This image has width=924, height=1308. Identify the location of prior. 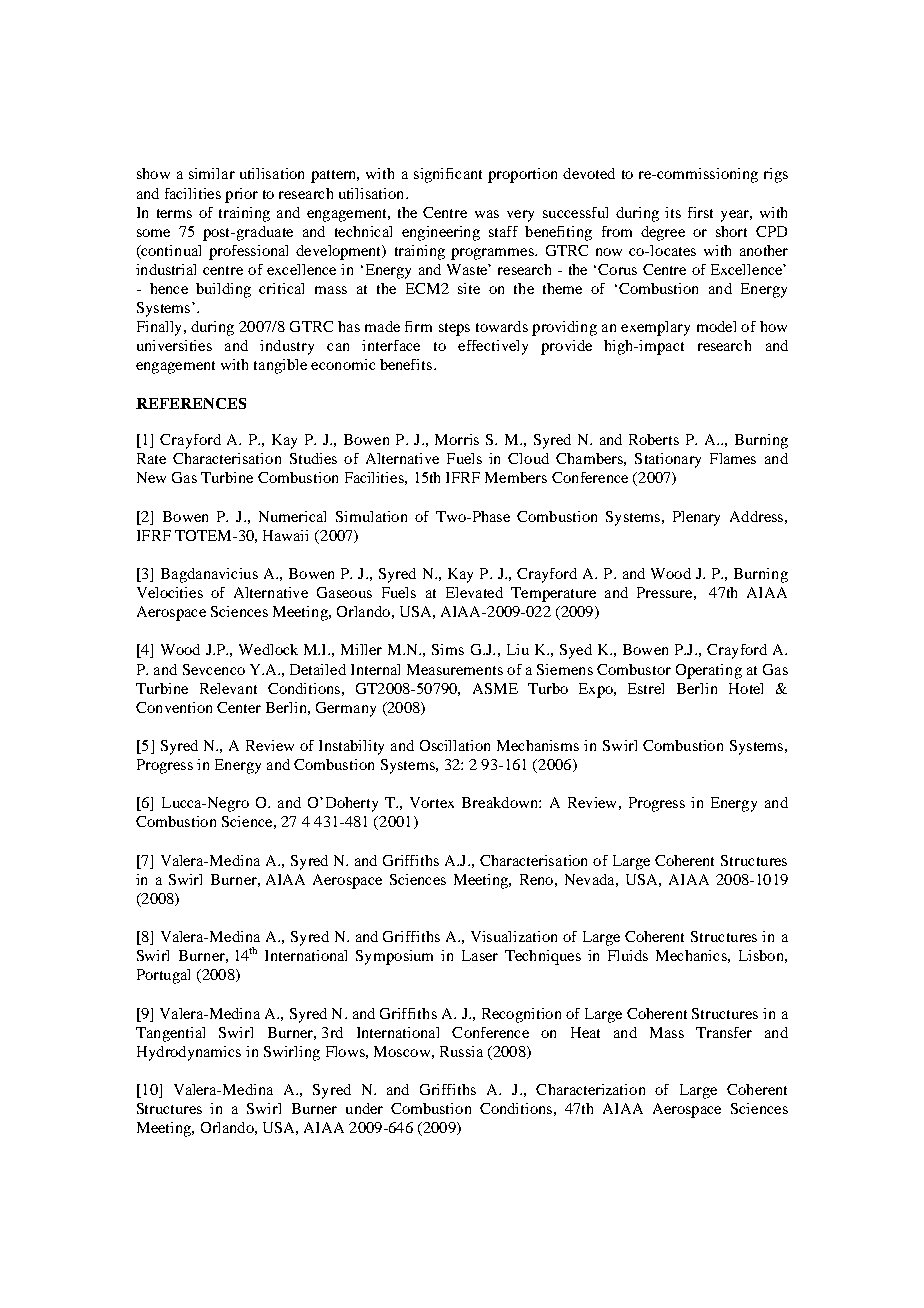
(241, 195).
